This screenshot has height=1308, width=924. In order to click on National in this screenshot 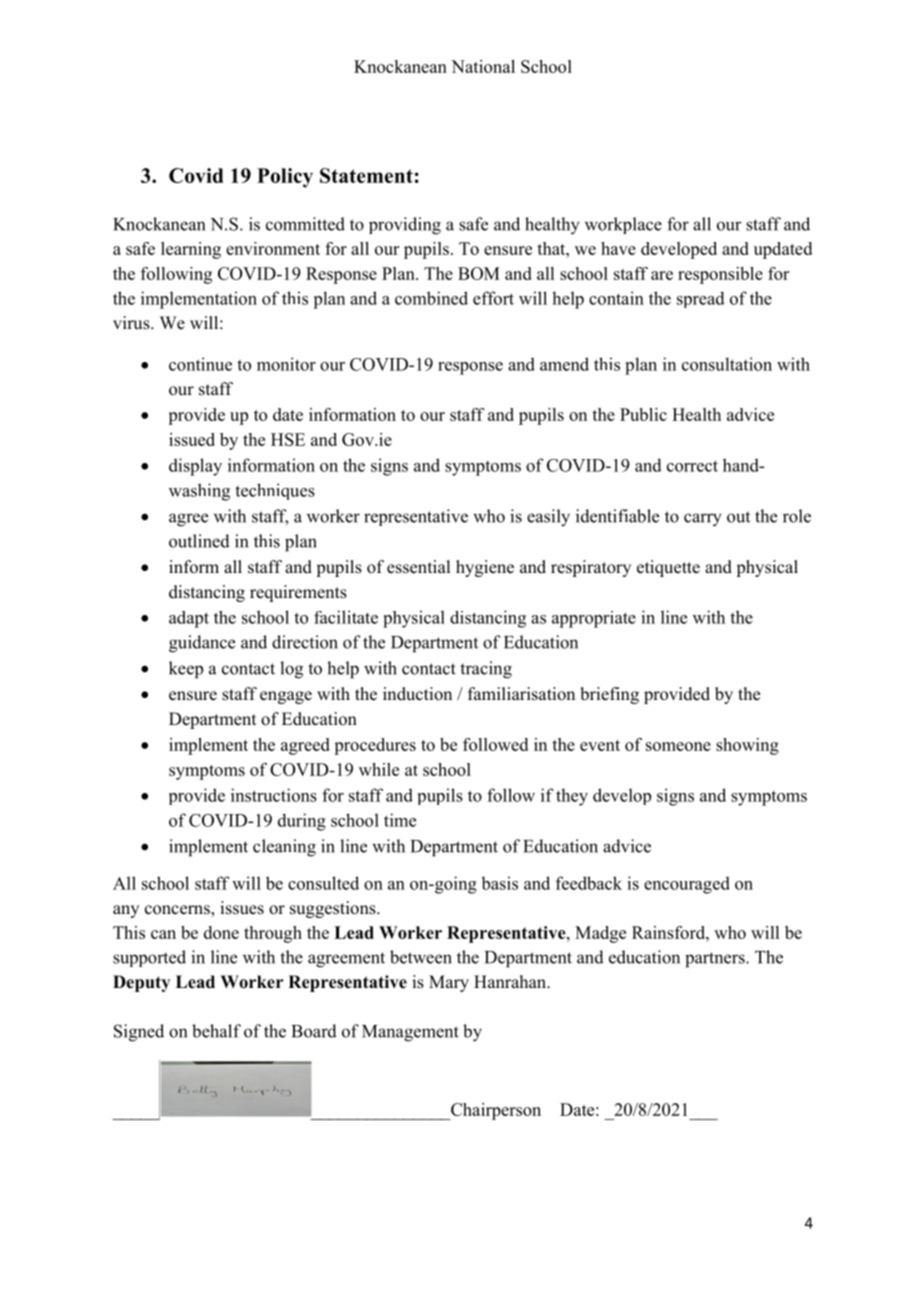, I will do `click(483, 66)`.
